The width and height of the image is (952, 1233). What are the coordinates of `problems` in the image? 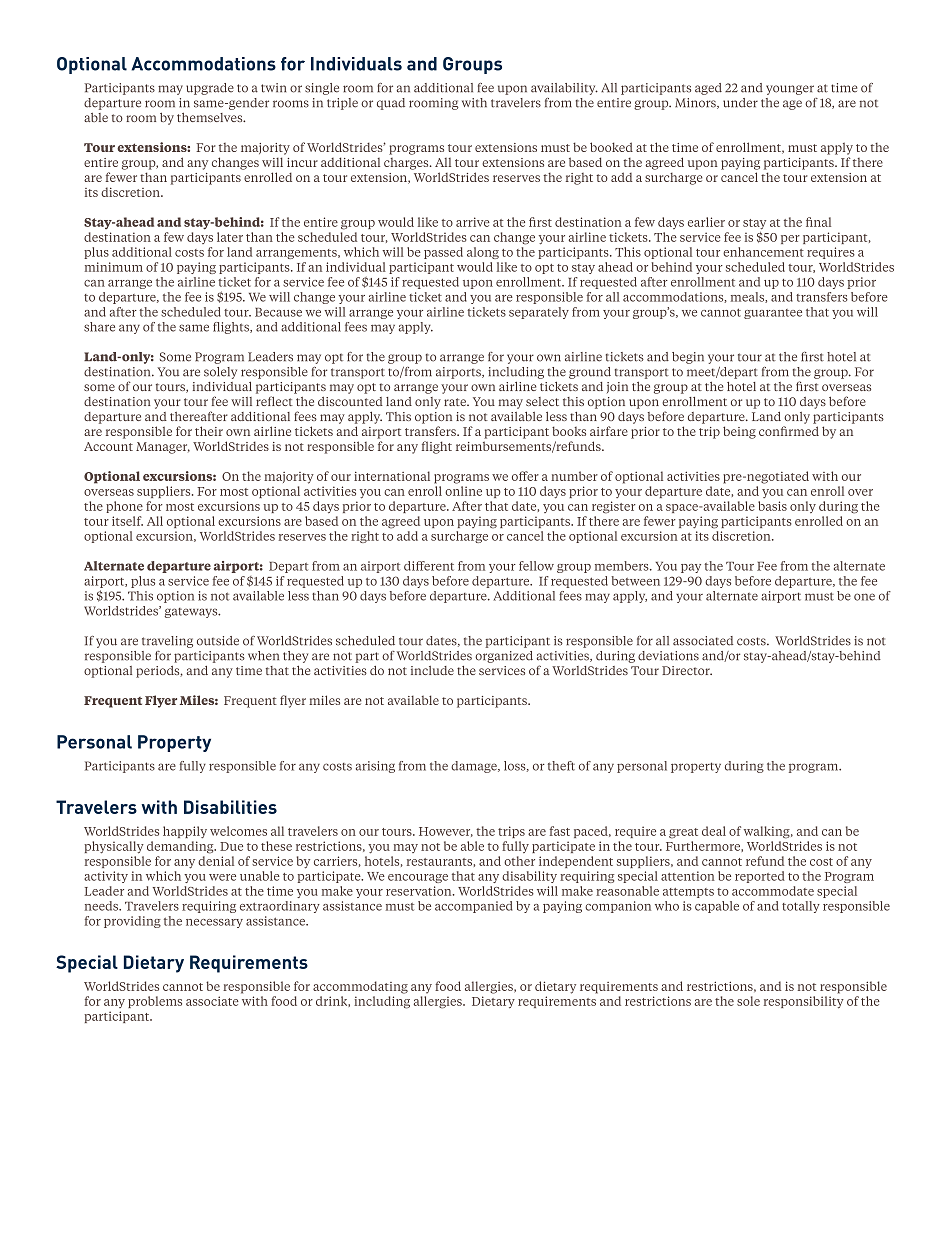 It's located at (155, 1002).
